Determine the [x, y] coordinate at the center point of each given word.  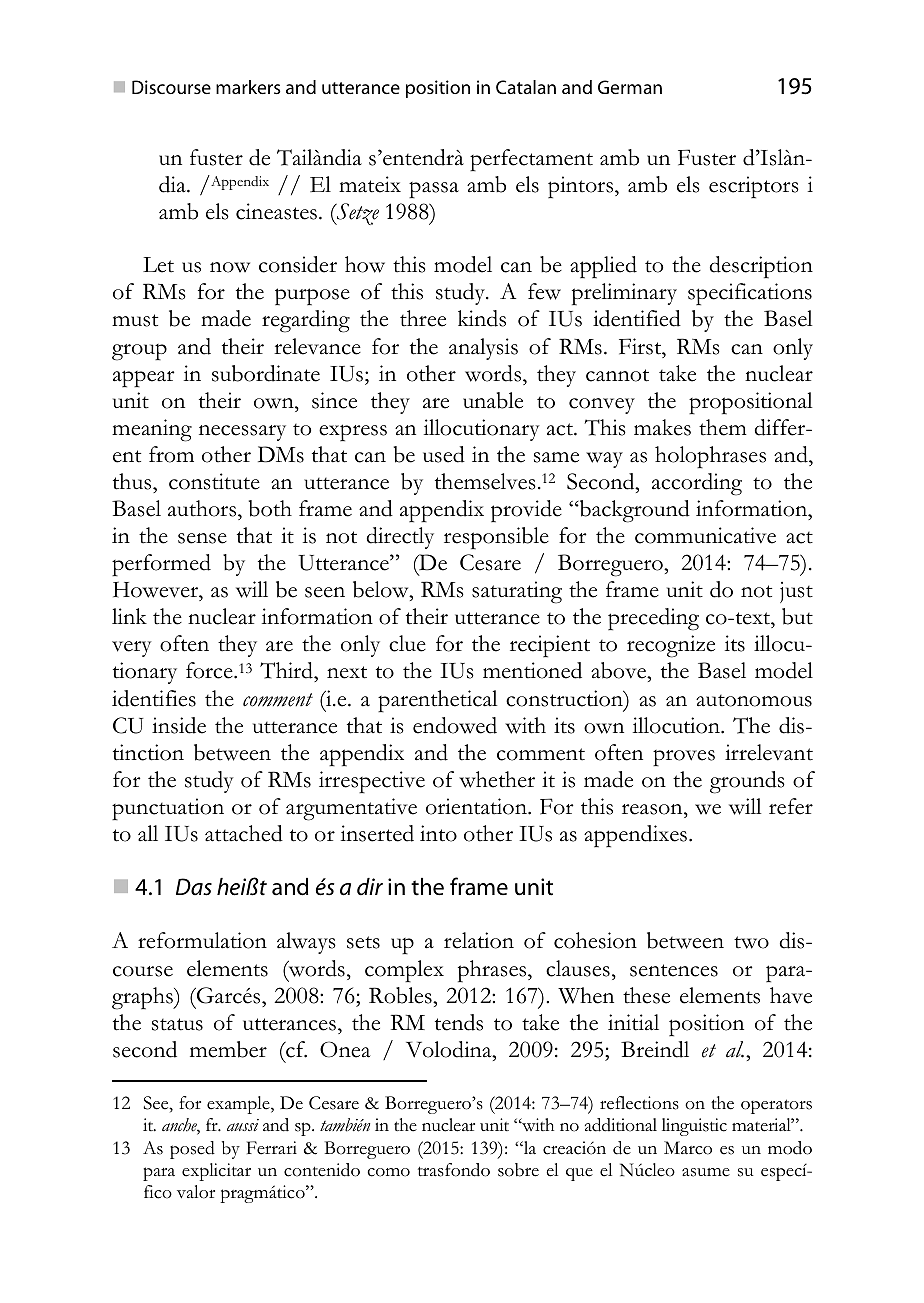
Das [194, 887]
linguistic [694, 1127]
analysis [483, 349]
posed [192, 1150]
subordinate [266, 373]
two [751, 942]
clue [407, 643]
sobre [518, 1170]
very [132, 649]
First [641, 346]
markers [248, 87]
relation [479, 940]
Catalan [526, 87]
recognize [671, 646]
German [630, 87]
